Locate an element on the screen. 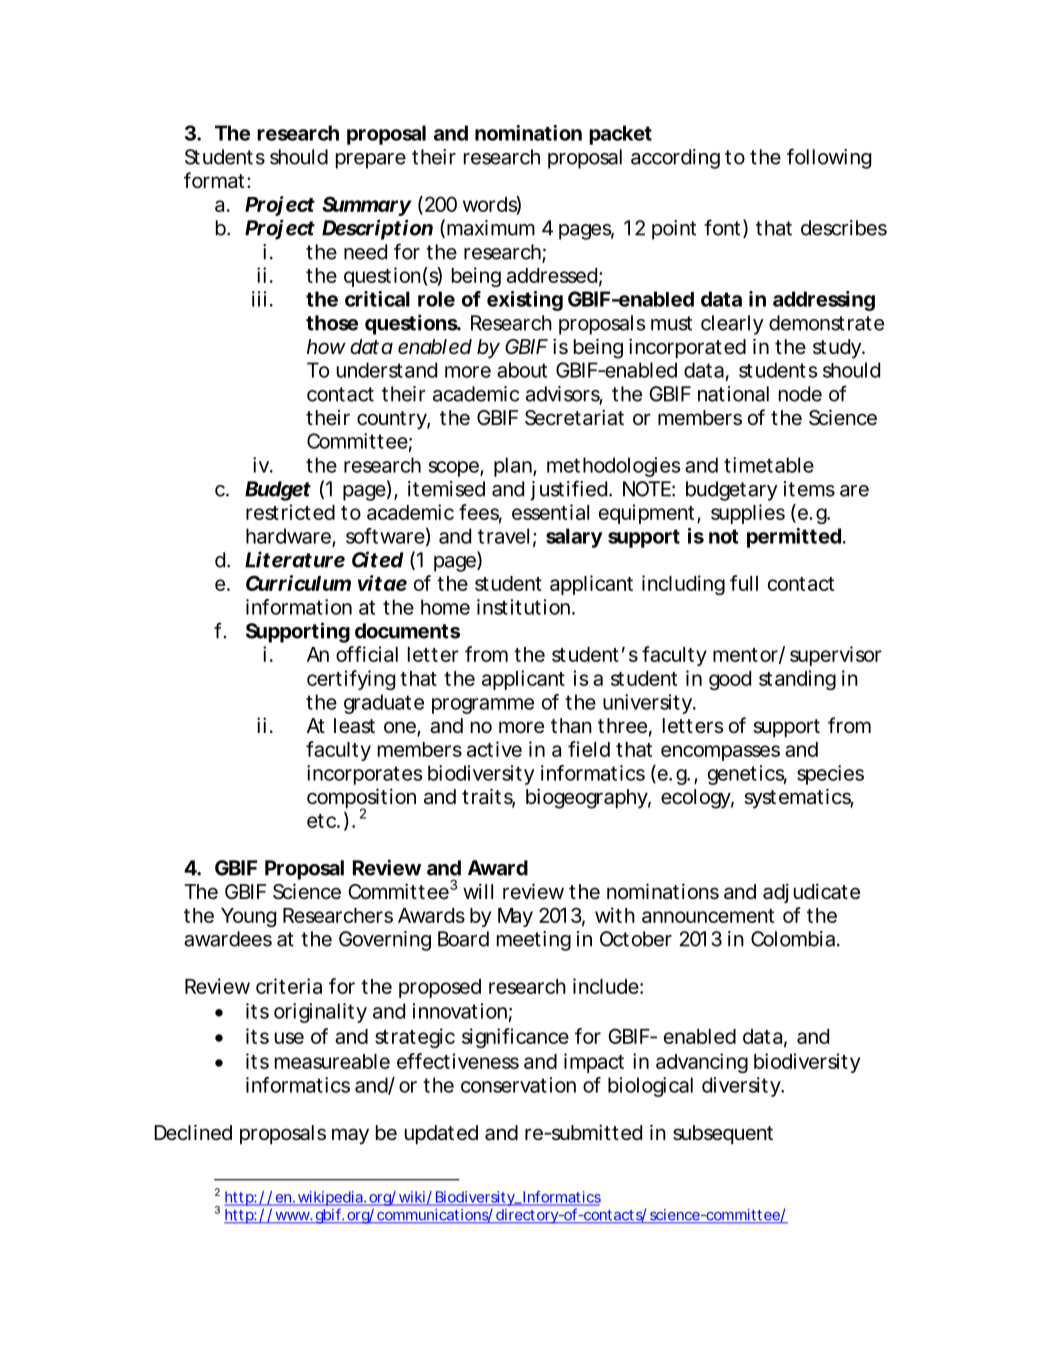 The height and width of the screenshot is (1347, 1041). prepare is located at coordinates (371, 161).
